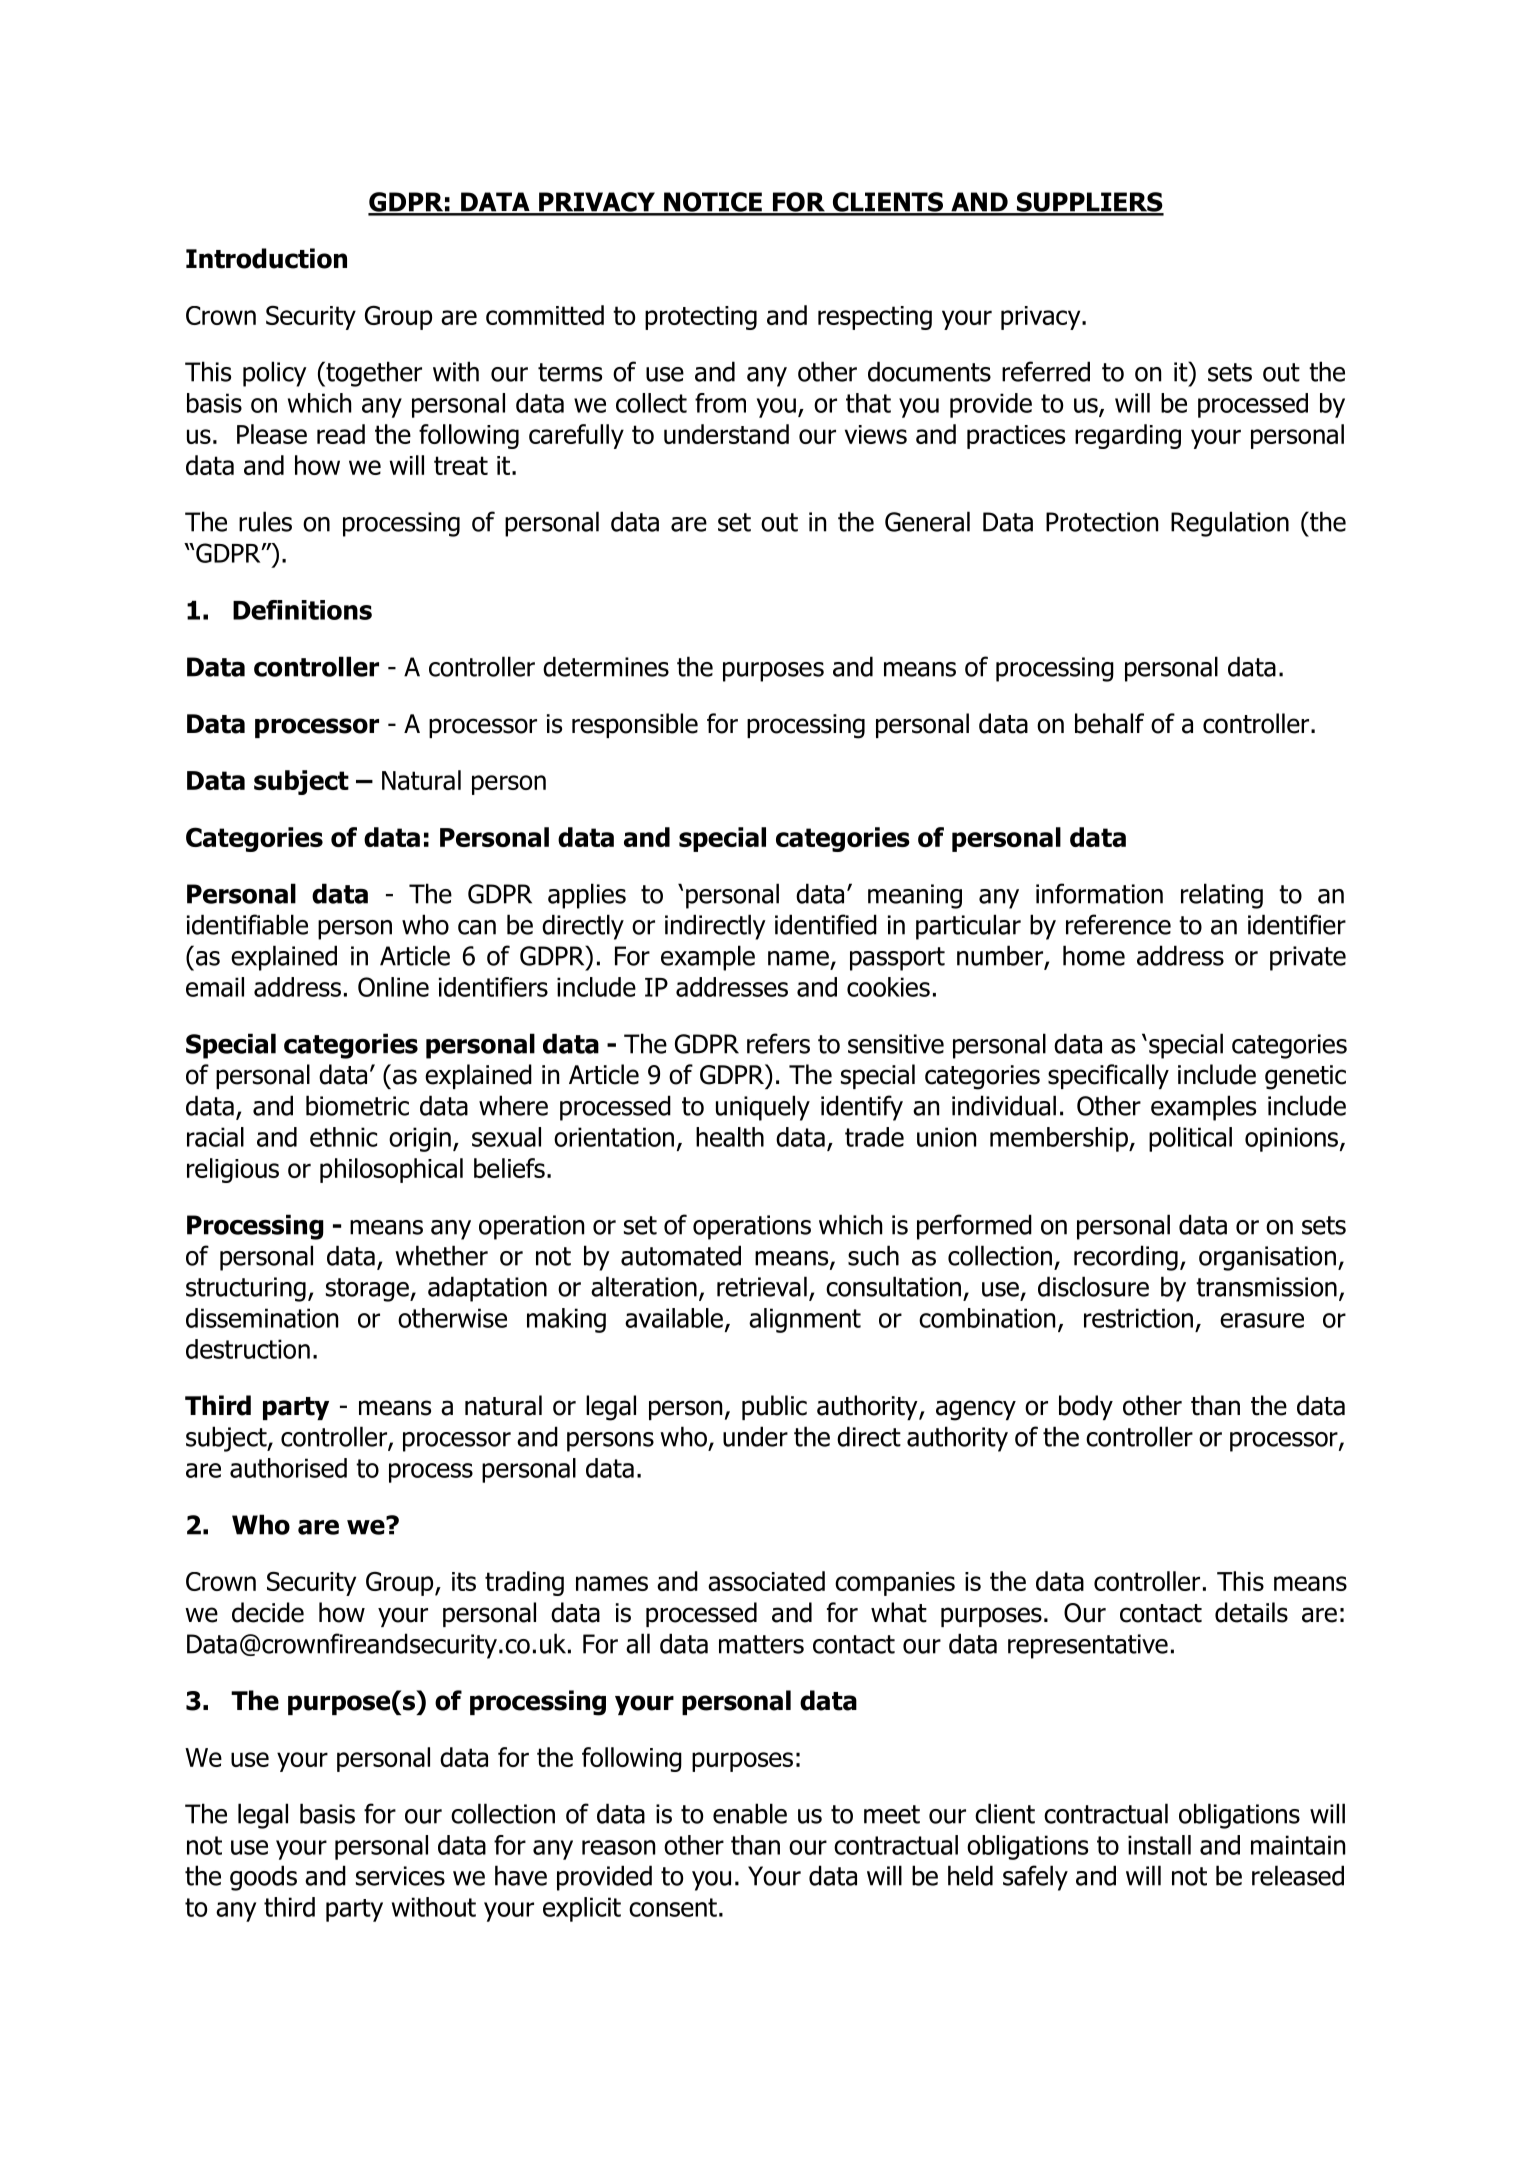 Image resolution: width=1532 pixels, height=2166 pixels. Describe the element at coordinates (400, 1876) in the screenshot. I see `services` at that location.
